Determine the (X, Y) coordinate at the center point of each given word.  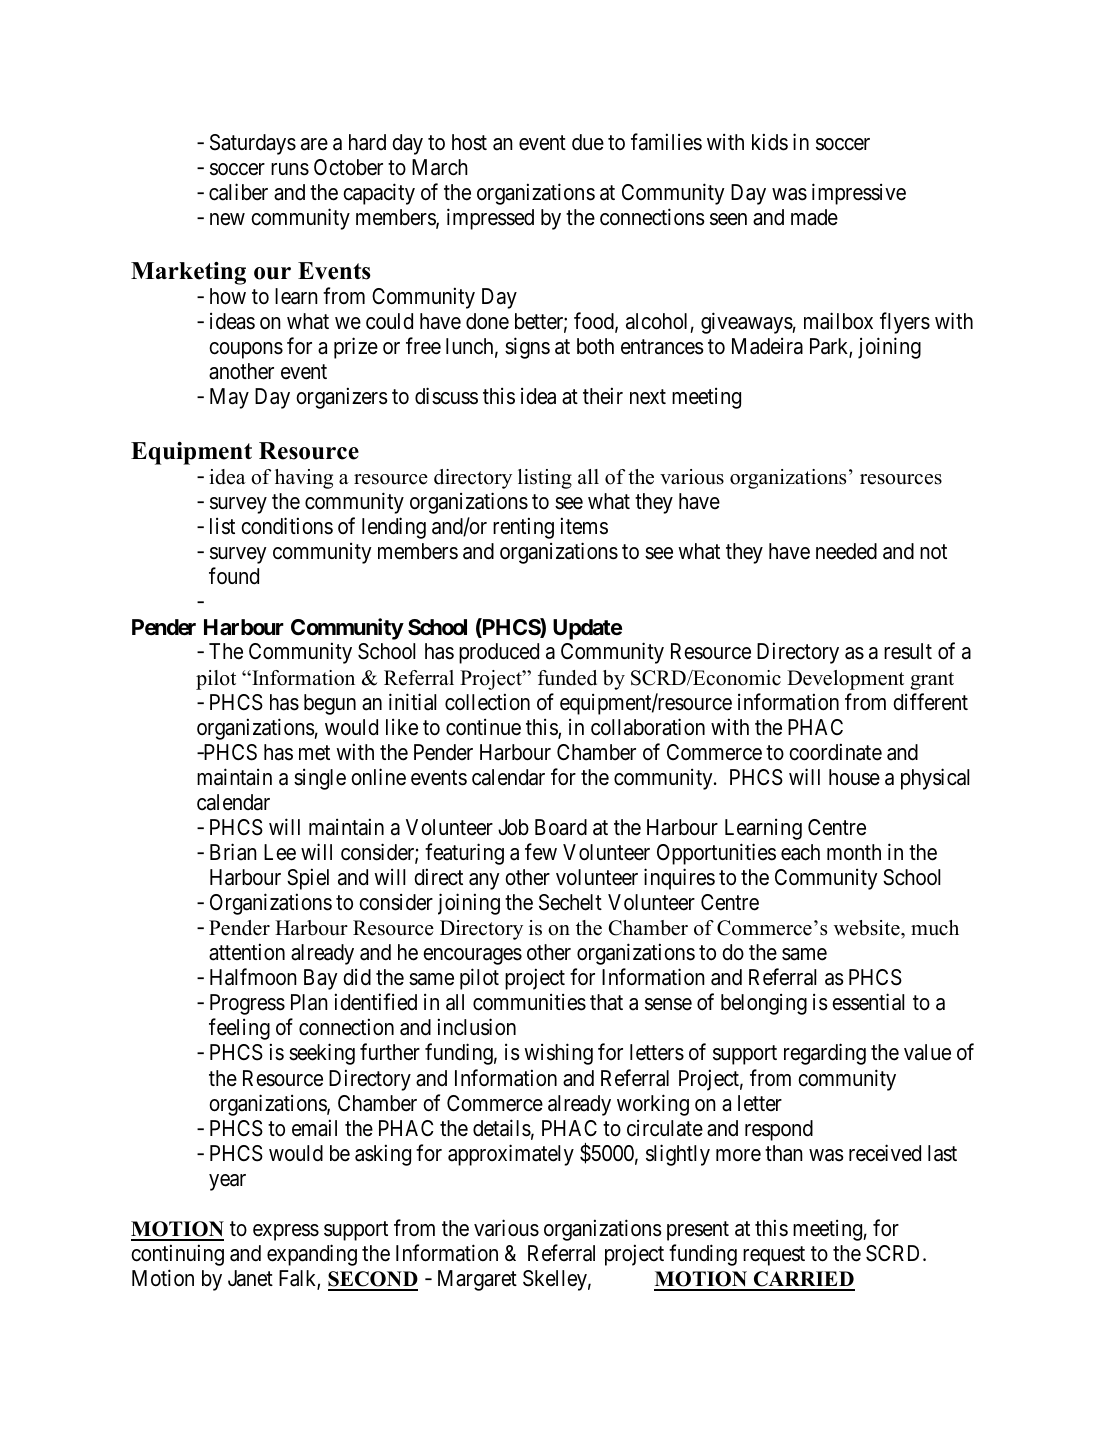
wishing (558, 1054)
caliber (238, 192)
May (229, 398)
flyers (905, 323)
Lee (280, 852)
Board (561, 827)
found (234, 576)
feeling (239, 1029)
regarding (825, 1054)
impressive (859, 194)
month (854, 852)
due (588, 142)
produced (499, 653)
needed (846, 551)
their (603, 396)
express (286, 1232)
